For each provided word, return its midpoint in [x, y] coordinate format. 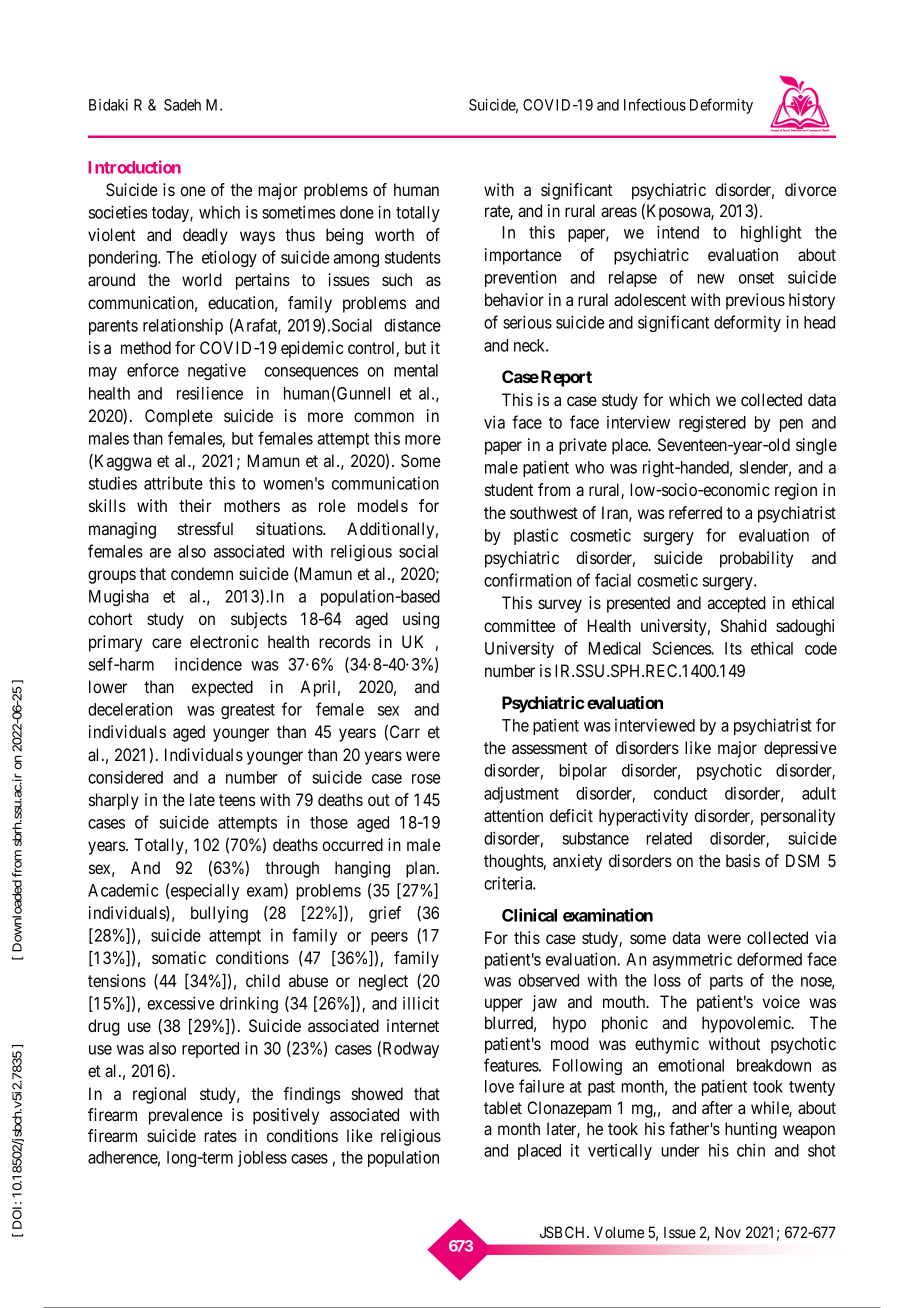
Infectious [655, 104]
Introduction [134, 167]
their [195, 505]
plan [422, 869]
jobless [262, 1158]
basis [743, 860]
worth [394, 234]
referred [695, 512]
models [383, 505]
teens [237, 800]
